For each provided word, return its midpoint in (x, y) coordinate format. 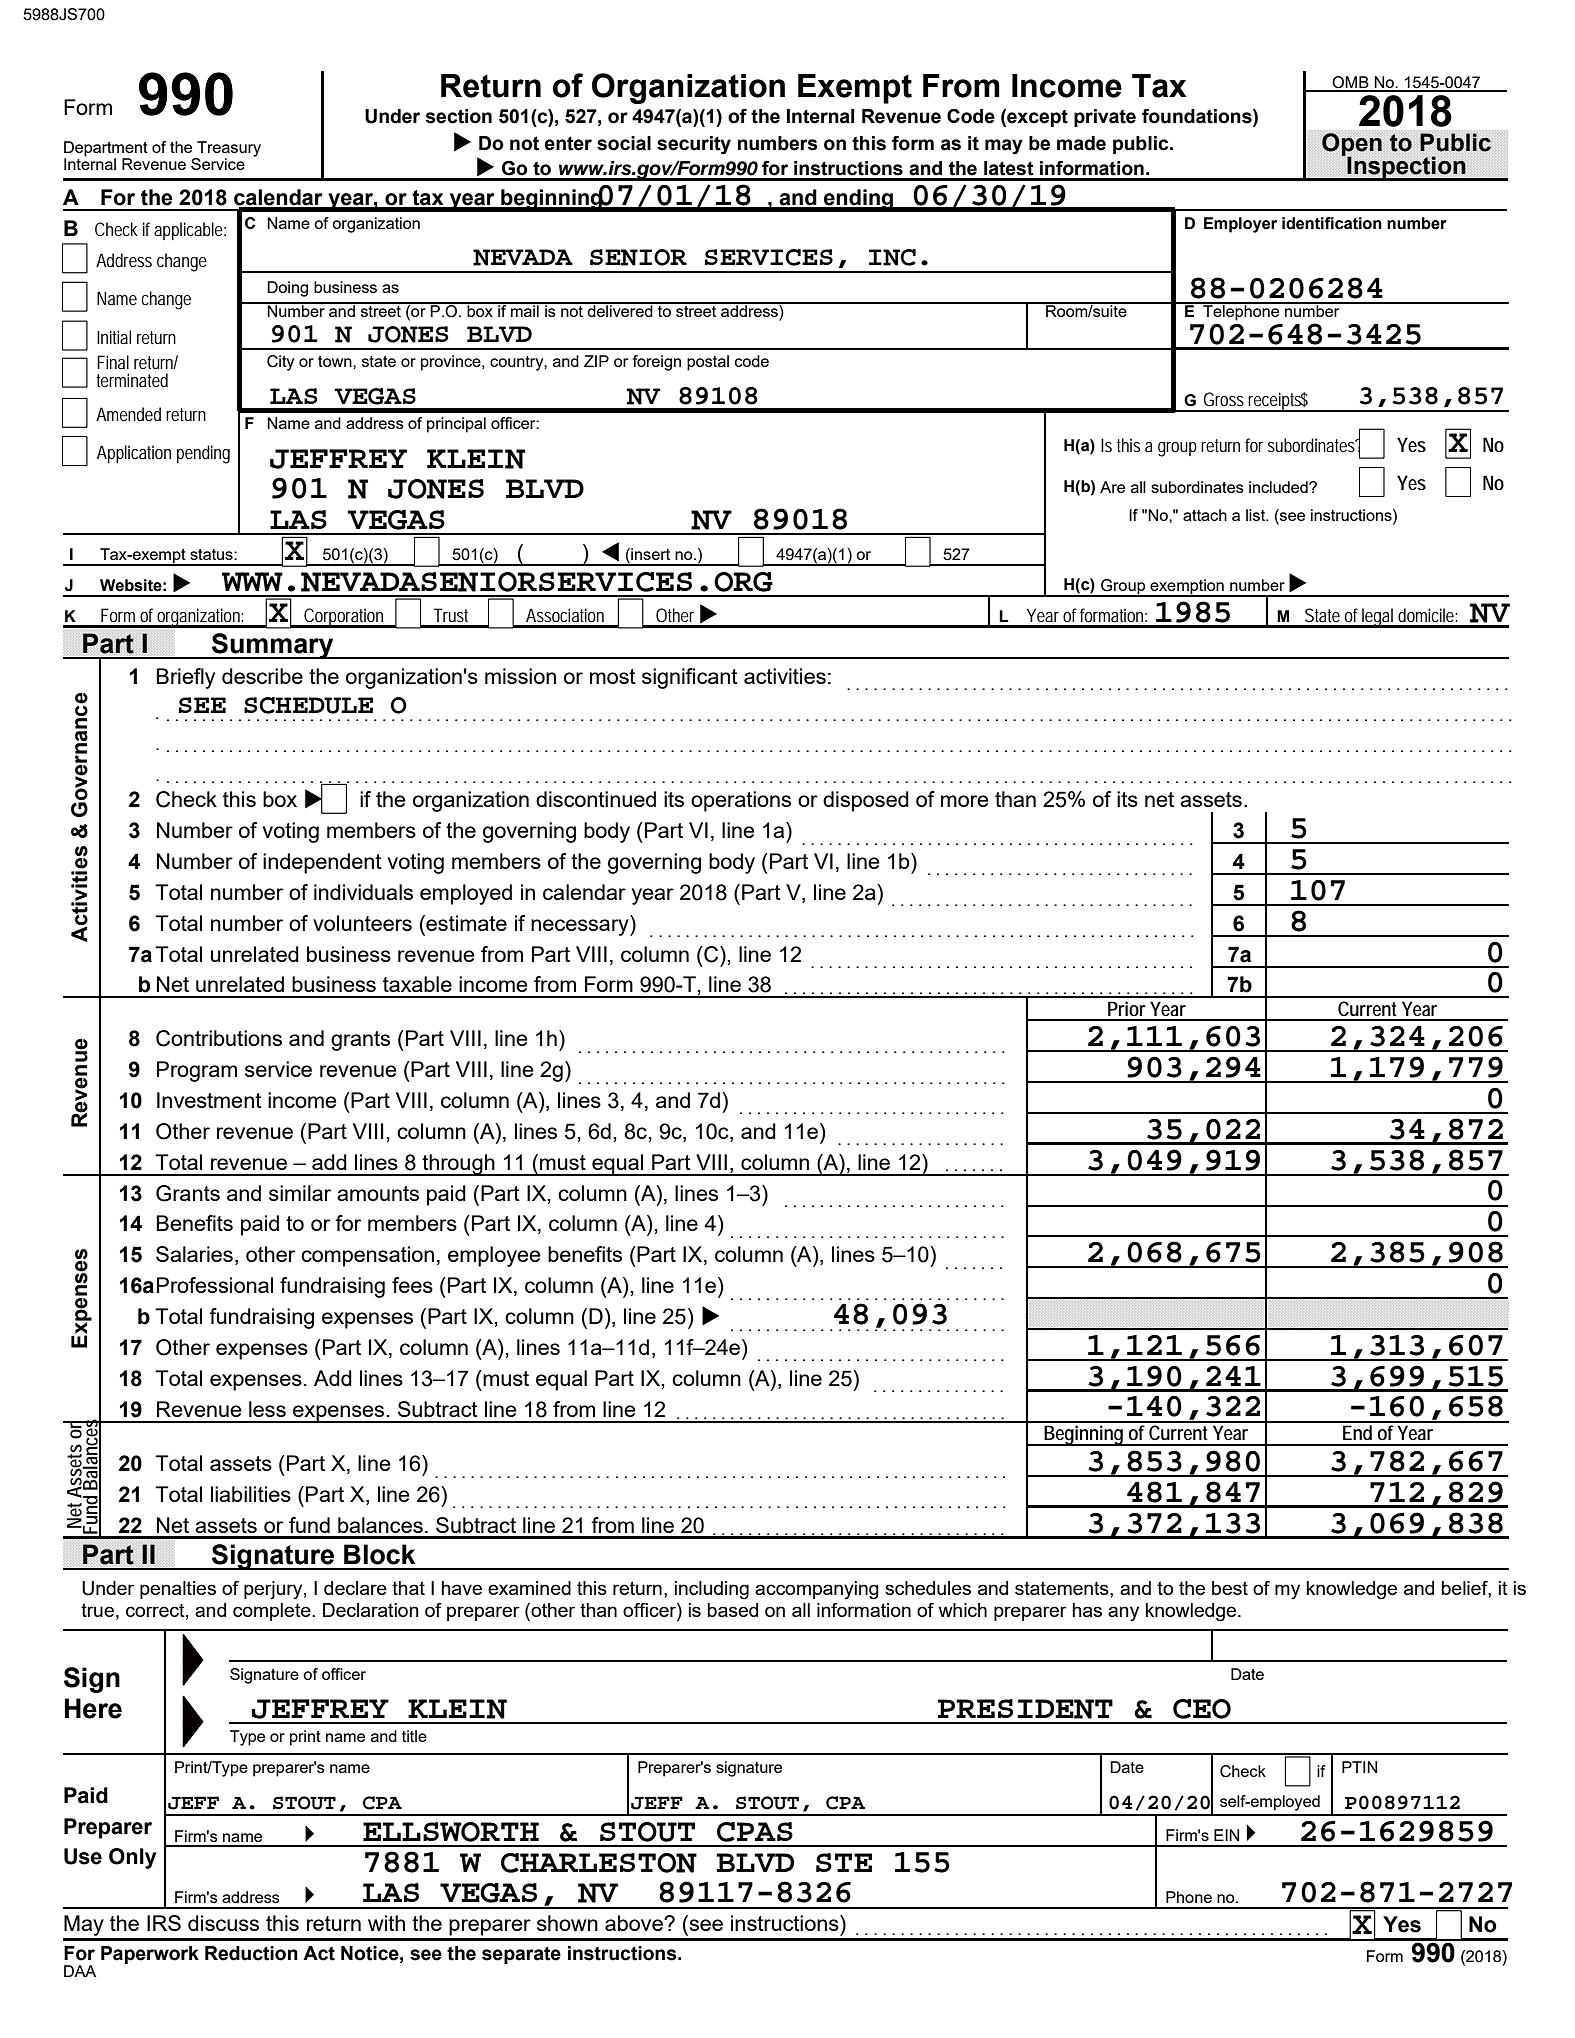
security (694, 145)
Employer (1240, 225)
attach (1205, 515)
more (965, 801)
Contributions (219, 1038)
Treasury (228, 150)
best (1230, 1588)
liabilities (251, 1494)
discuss (223, 1923)
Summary (273, 646)
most (613, 676)
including (712, 1590)
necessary (581, 927)
